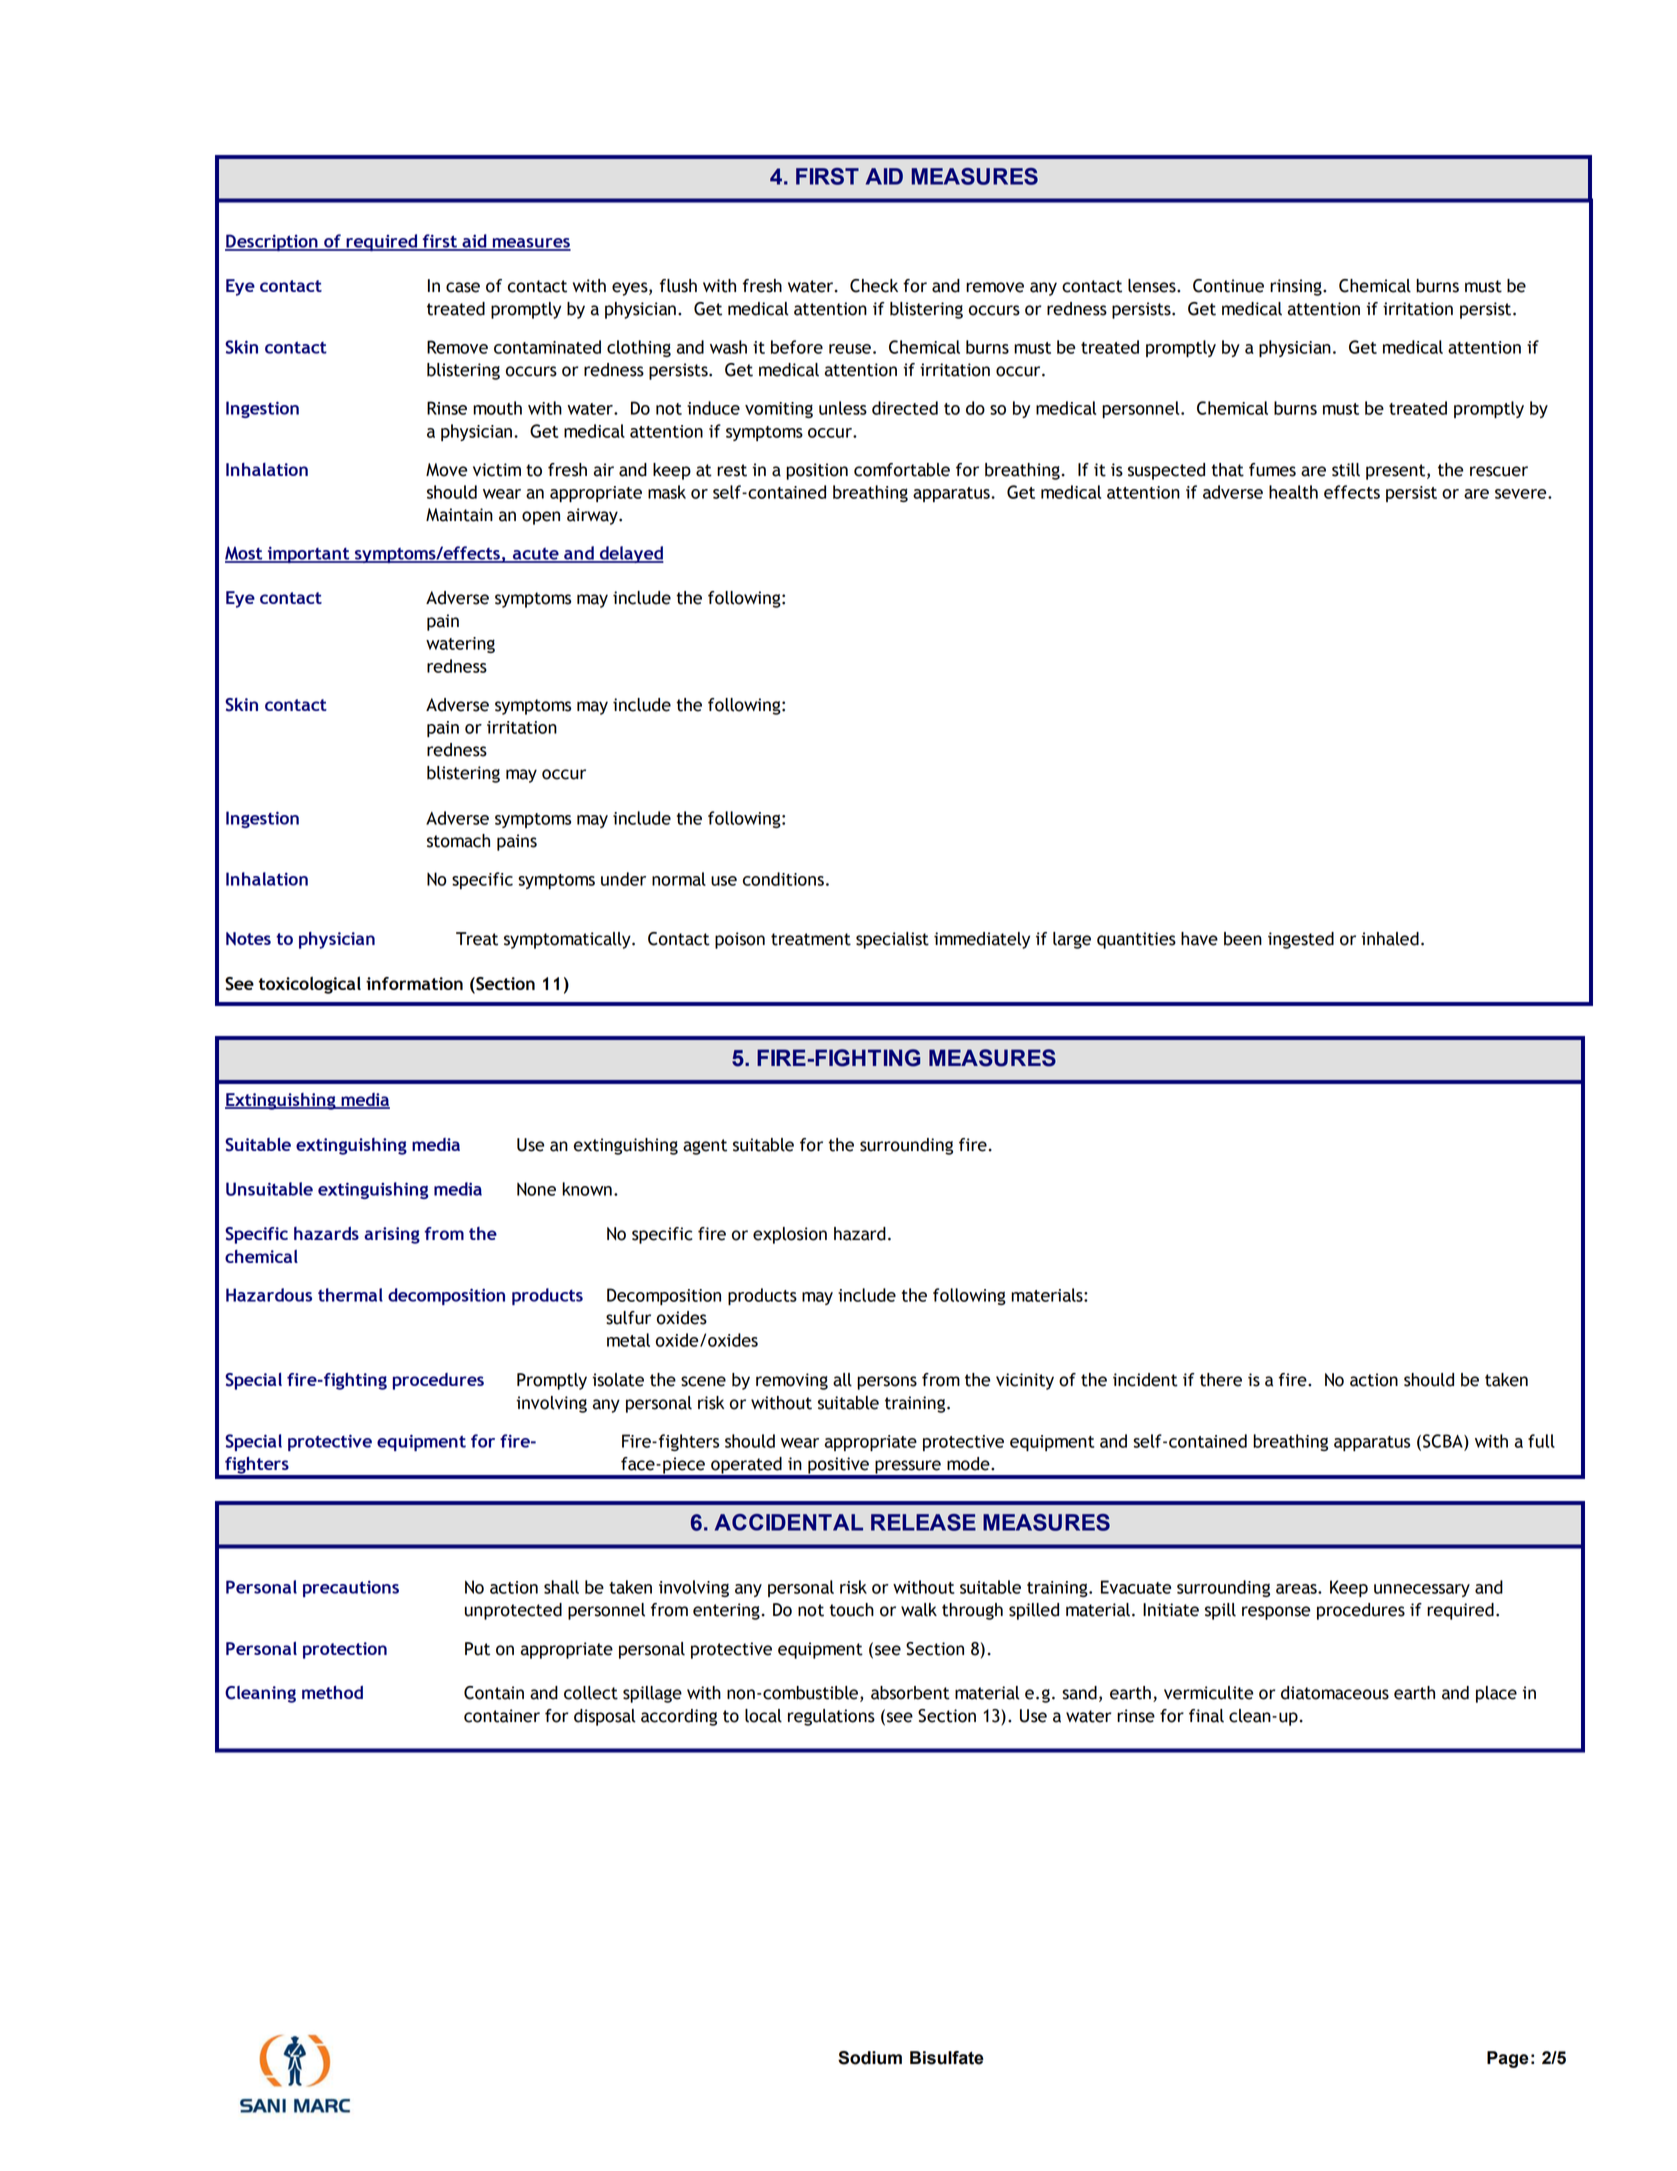 Image resolution: width=1677 pixels, height=2171 pixels. What do you see at coordinates (790, 1235) in the screenshot?
I see `explosion` at bounding box center [790, 1235].
